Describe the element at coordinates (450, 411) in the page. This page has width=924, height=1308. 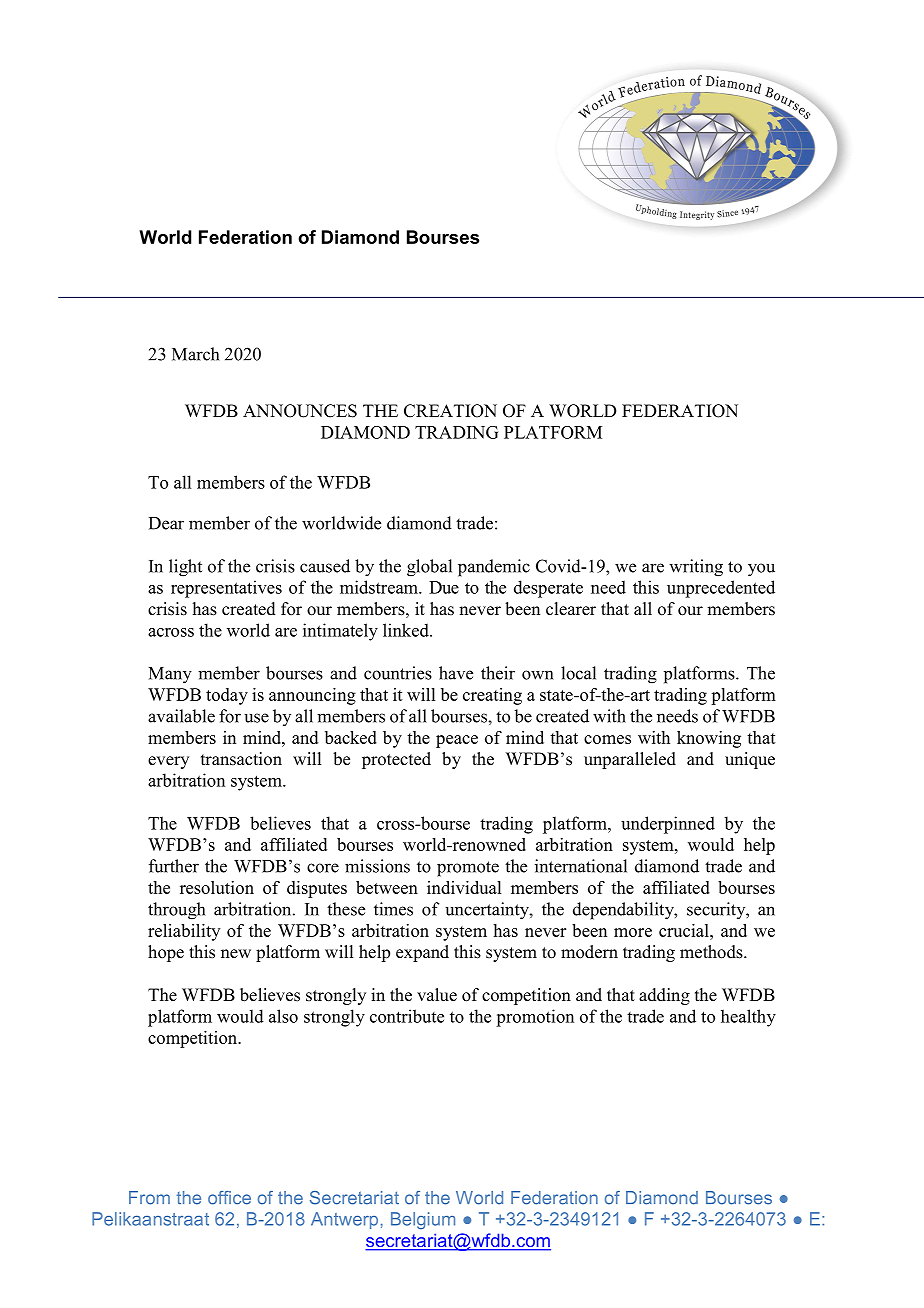
I see `CREATION` at that location.
